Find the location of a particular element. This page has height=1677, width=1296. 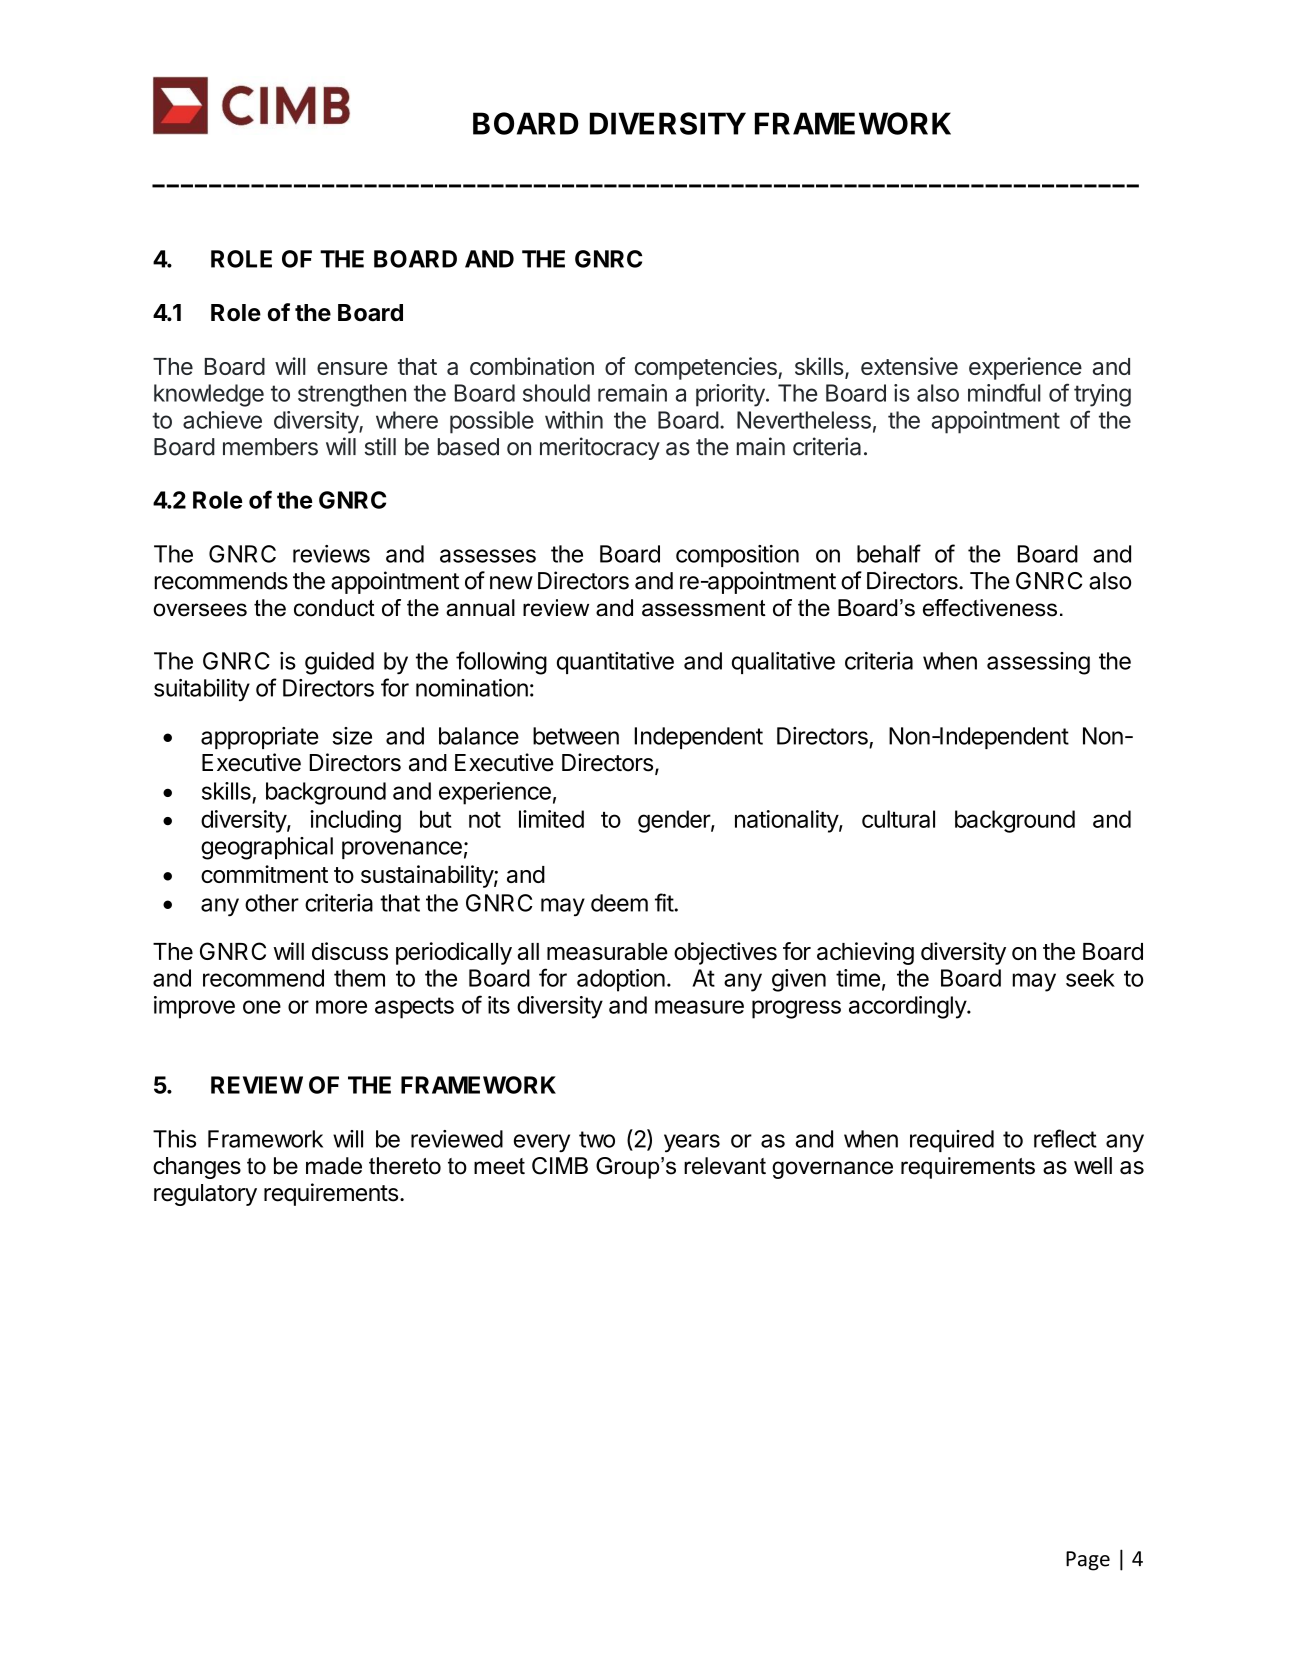

adoption is located at coordinates (621, 980).
